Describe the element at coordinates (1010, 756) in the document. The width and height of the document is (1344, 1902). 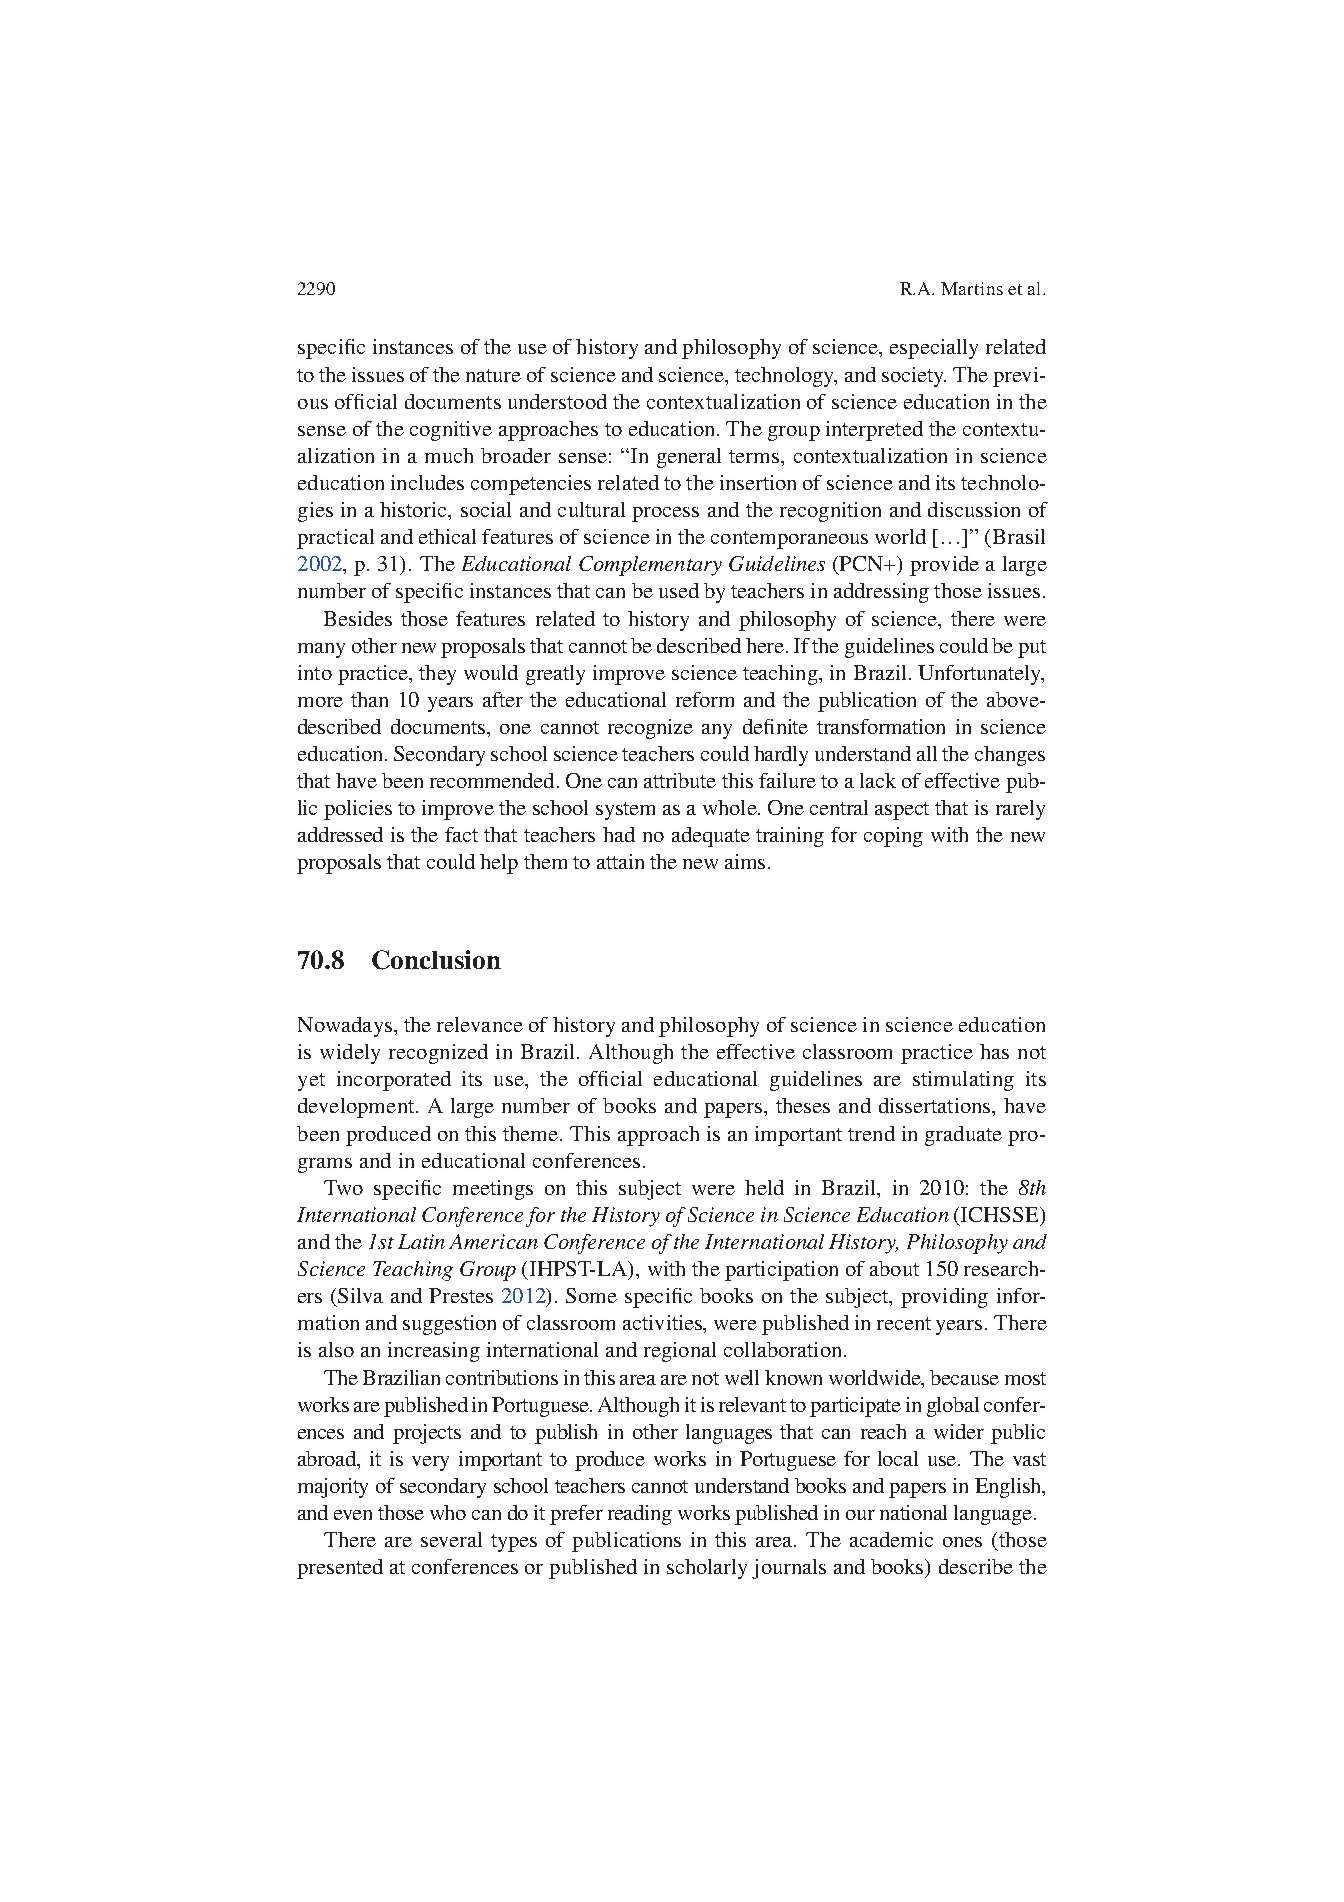
I see `changes` at that location.
